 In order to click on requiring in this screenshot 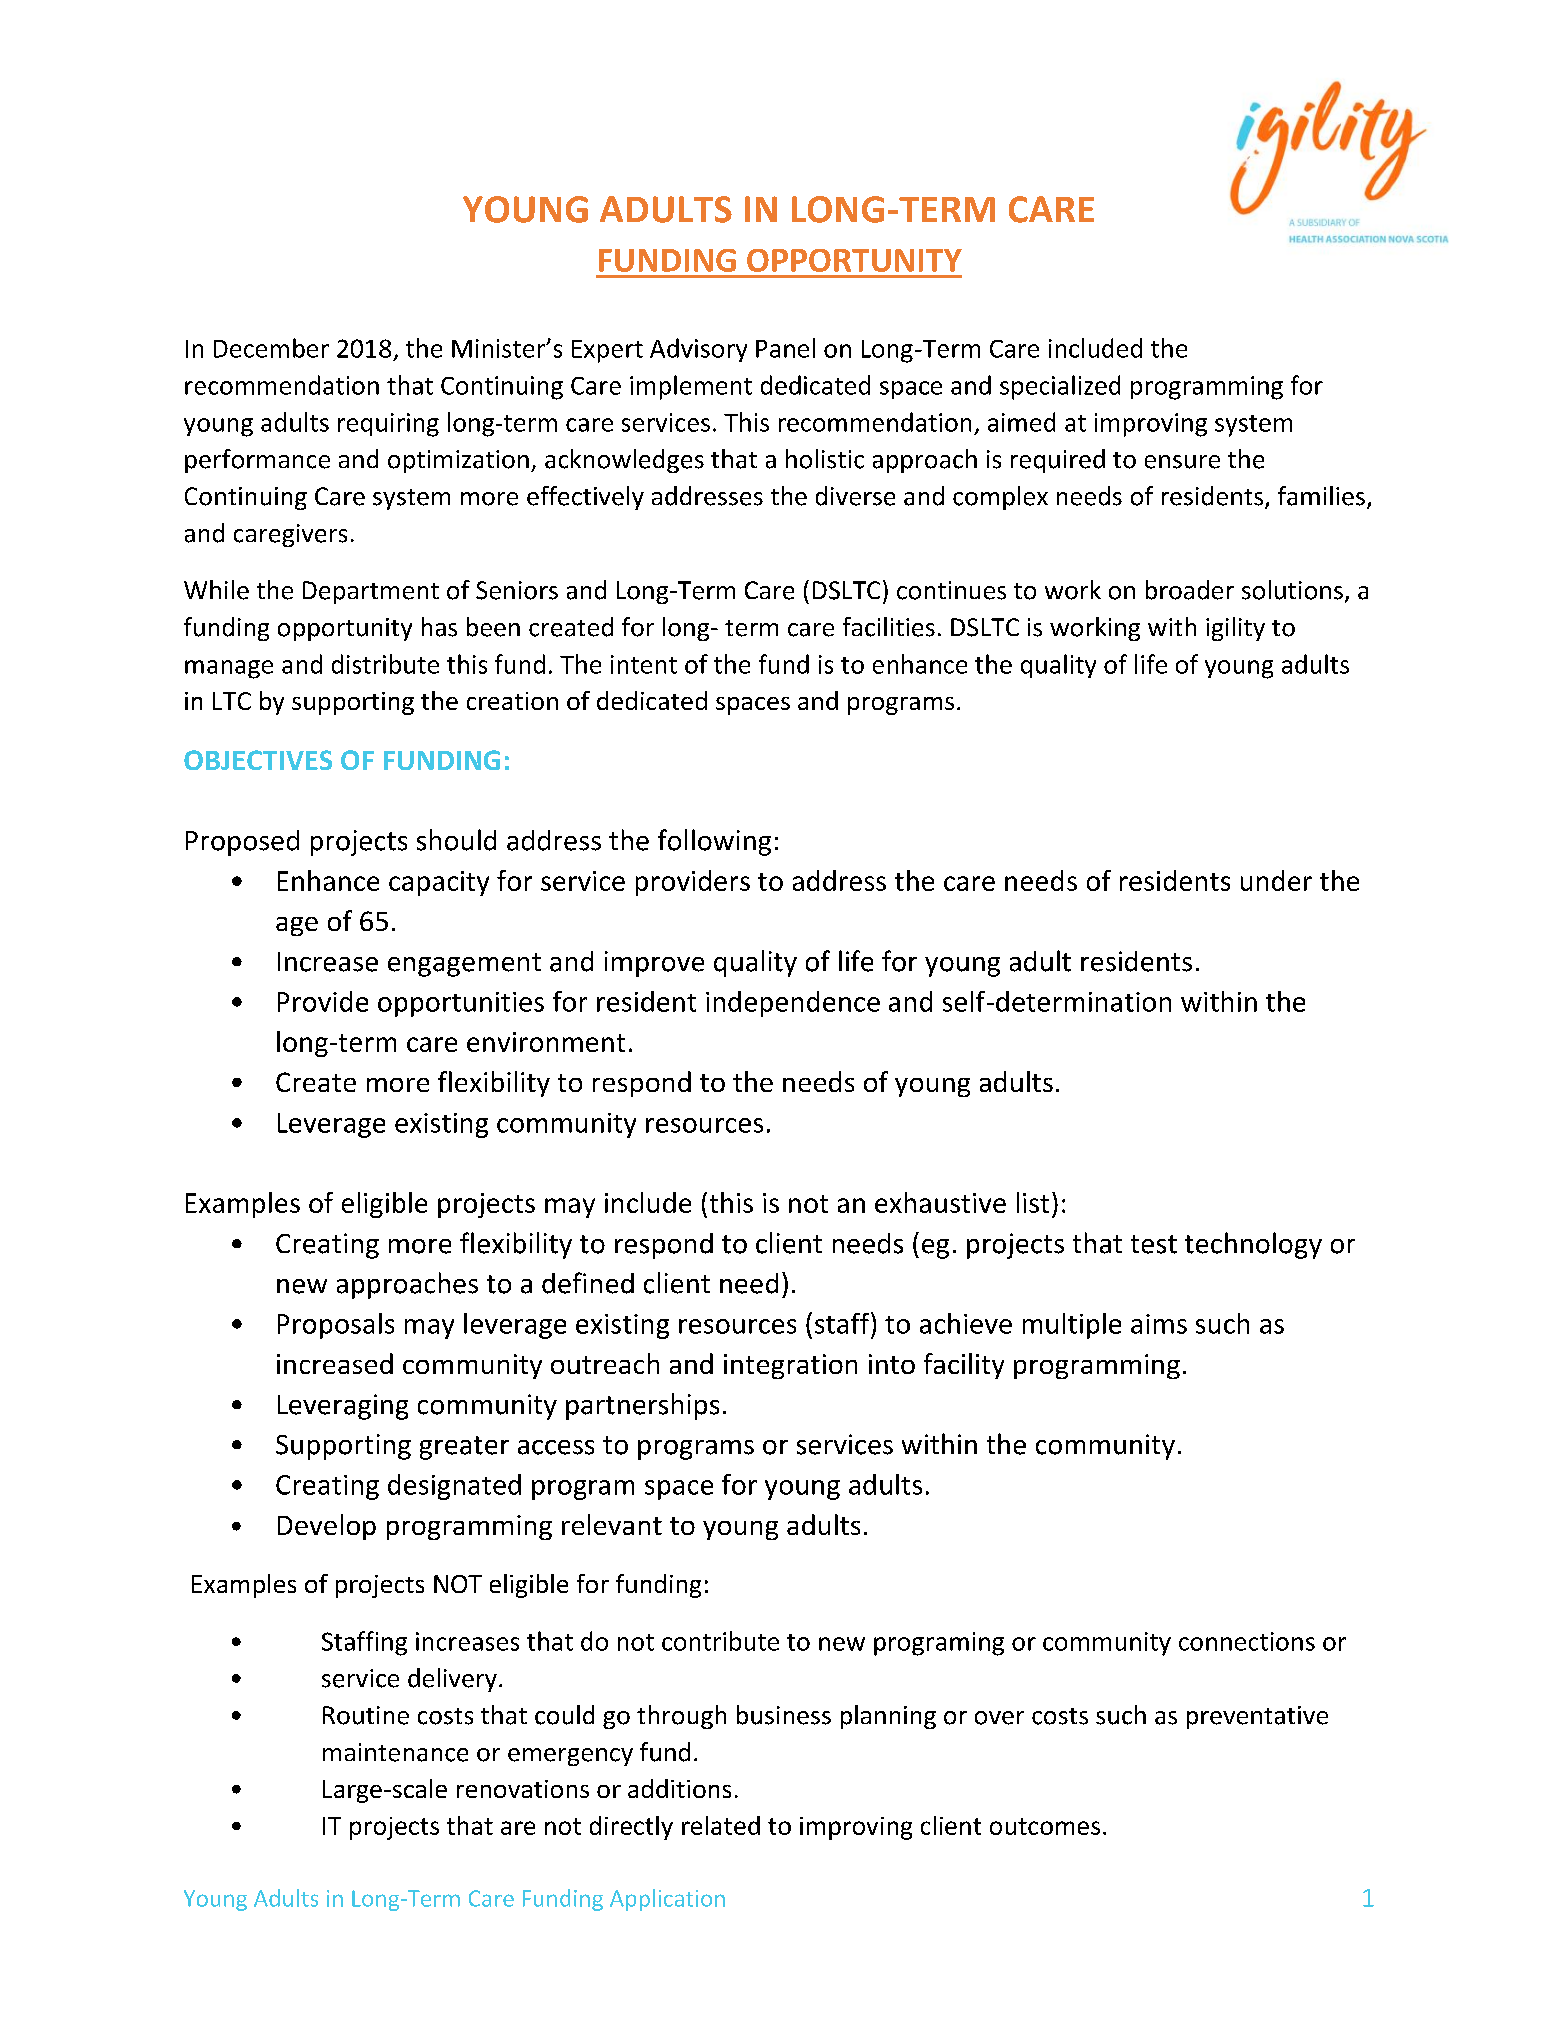, I will do `click(388, 425)`.
